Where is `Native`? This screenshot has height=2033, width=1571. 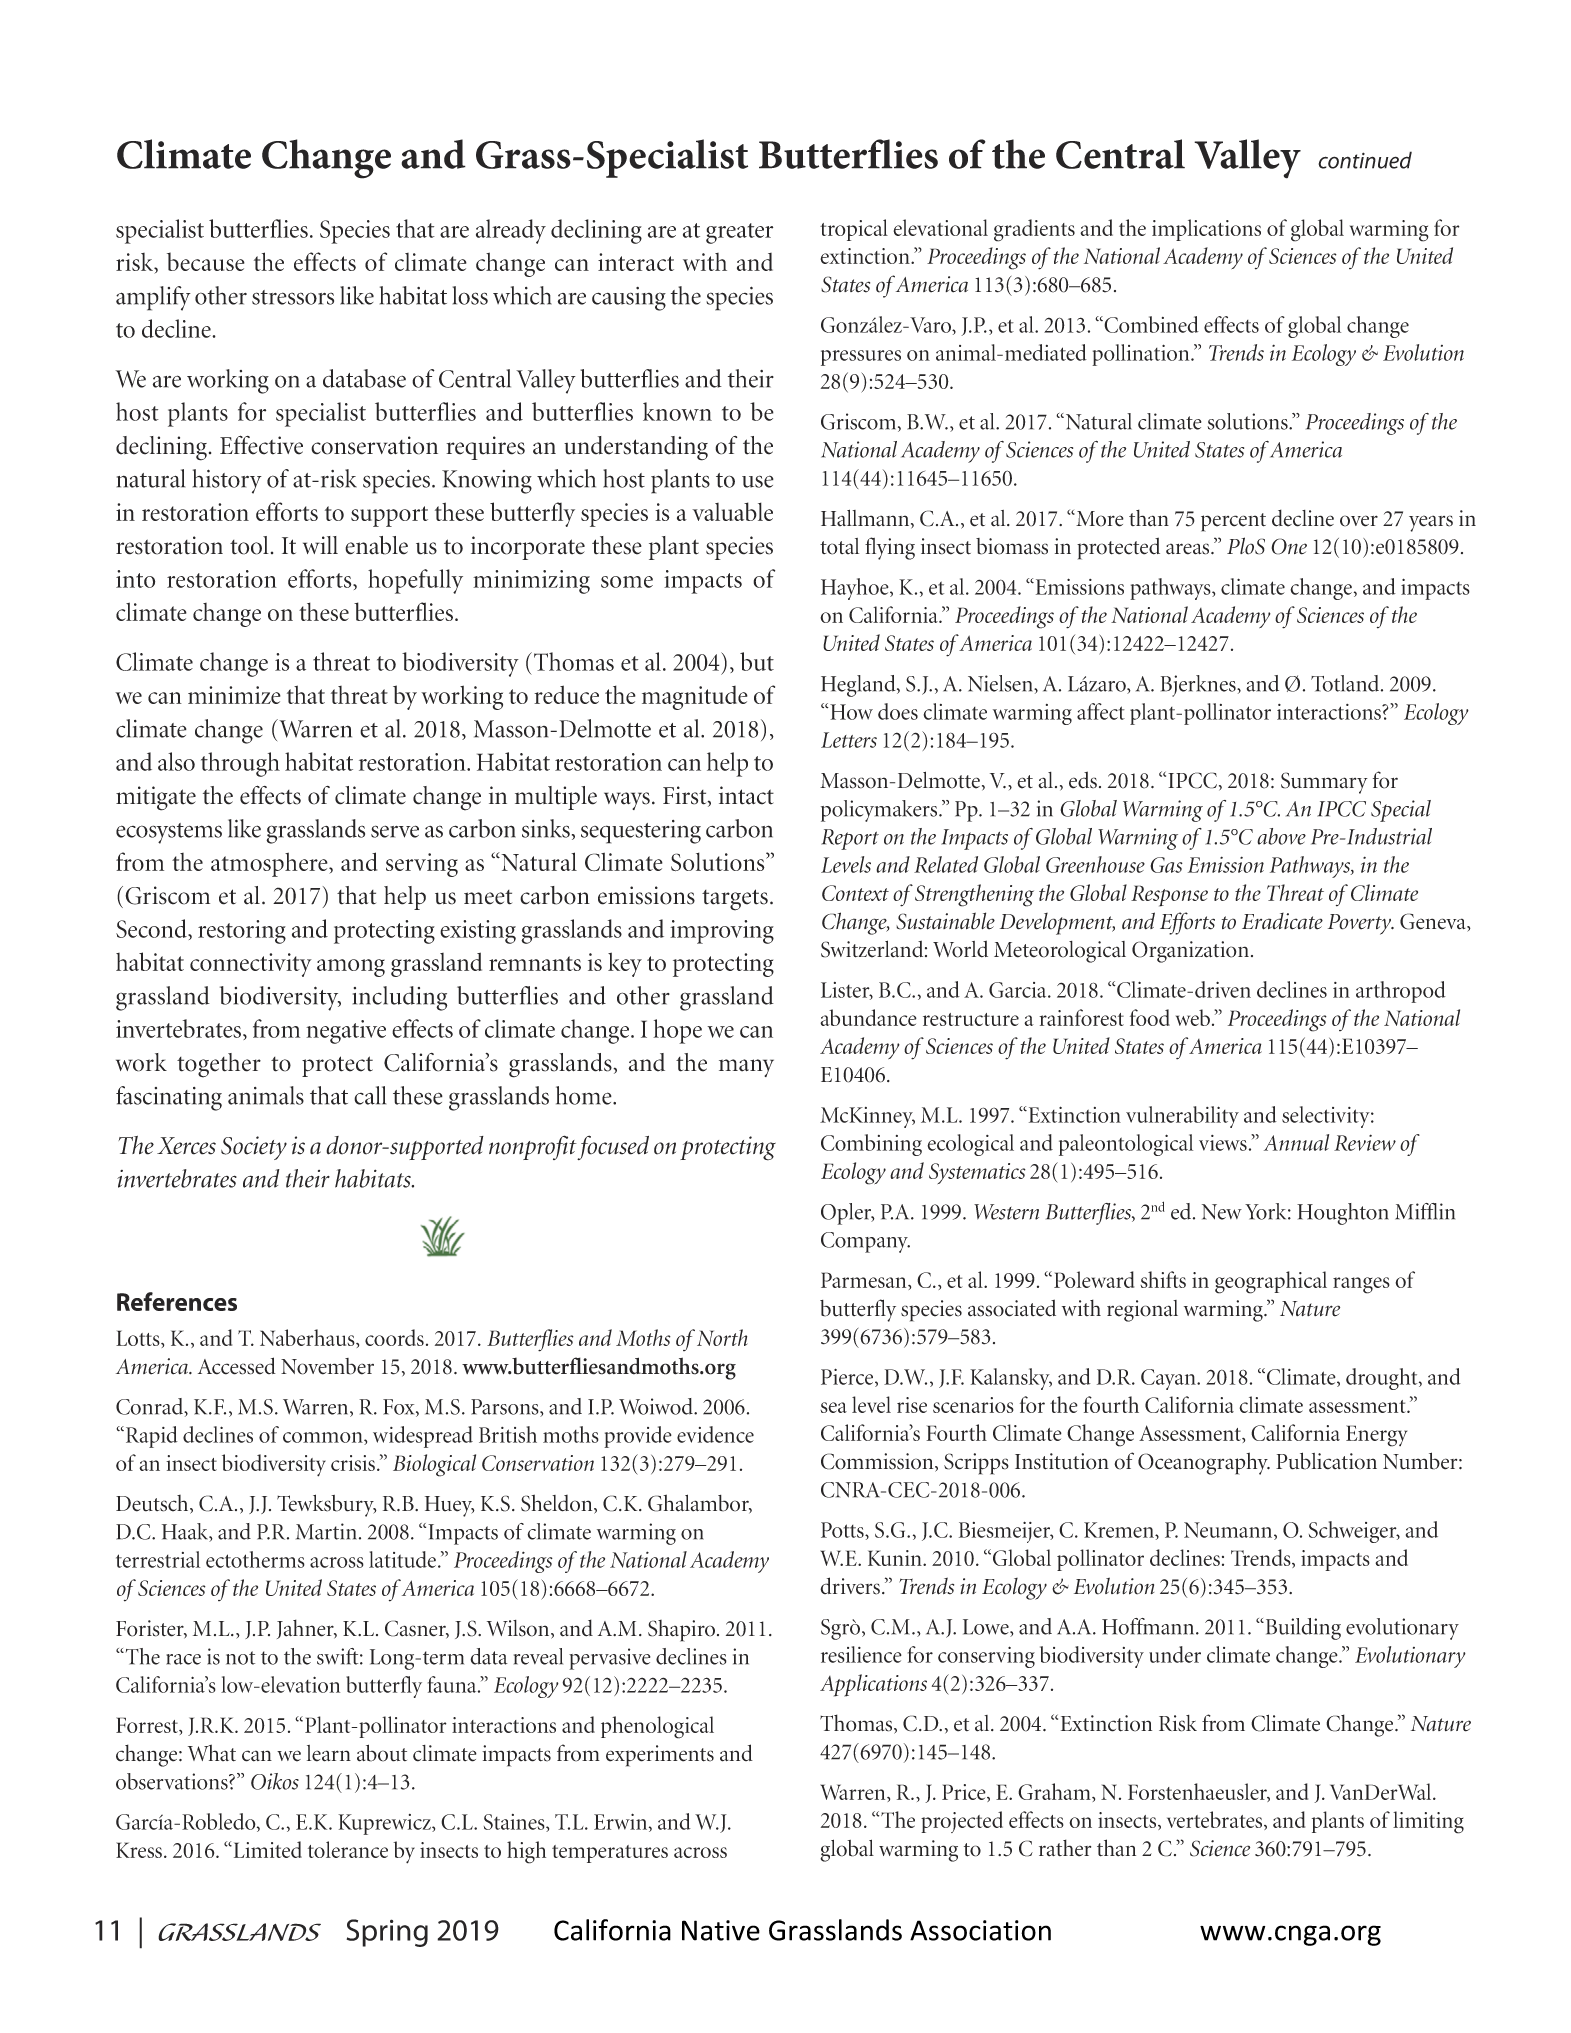
Native is located at coordinates (721, 1930).
